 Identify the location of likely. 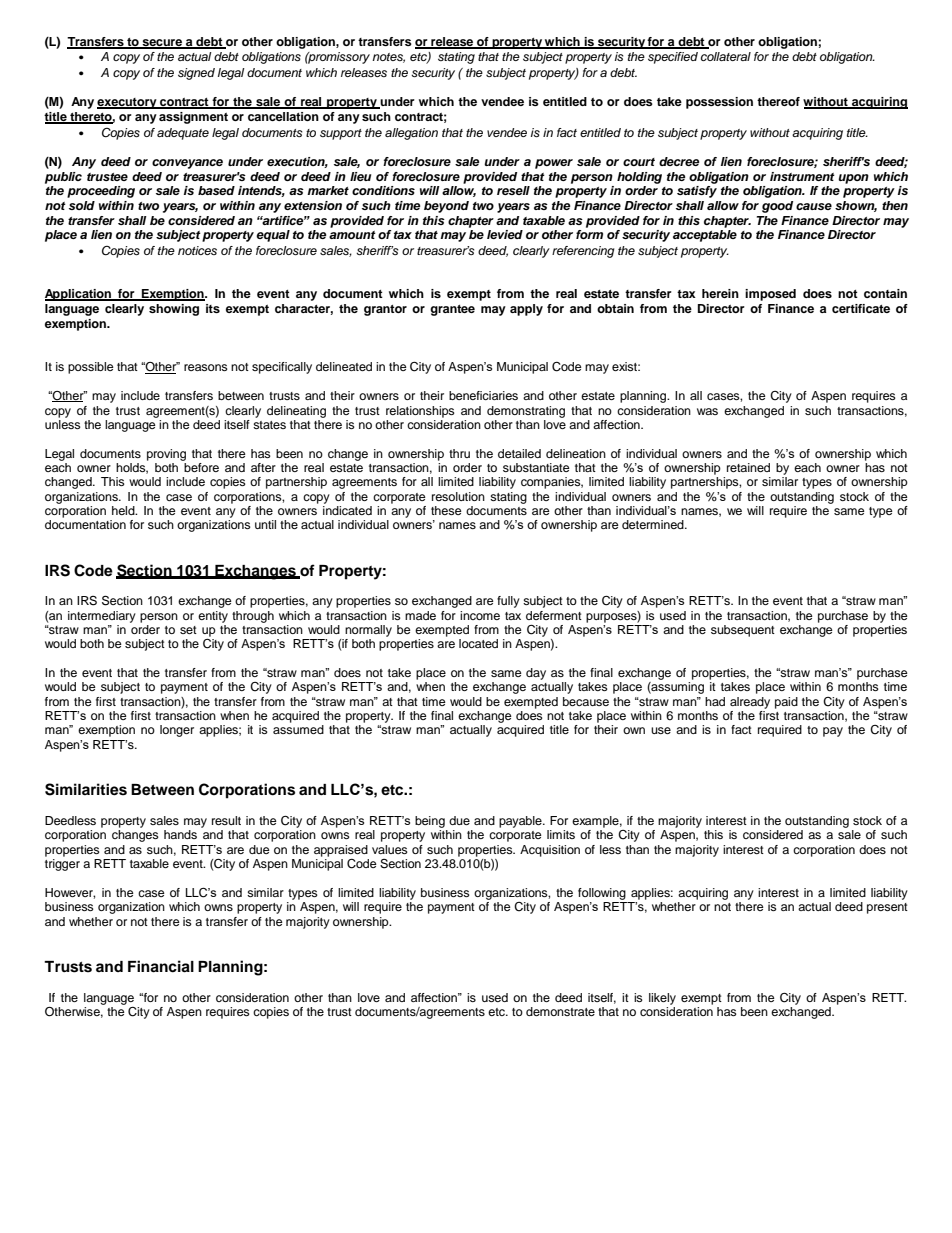
(662, 999).
